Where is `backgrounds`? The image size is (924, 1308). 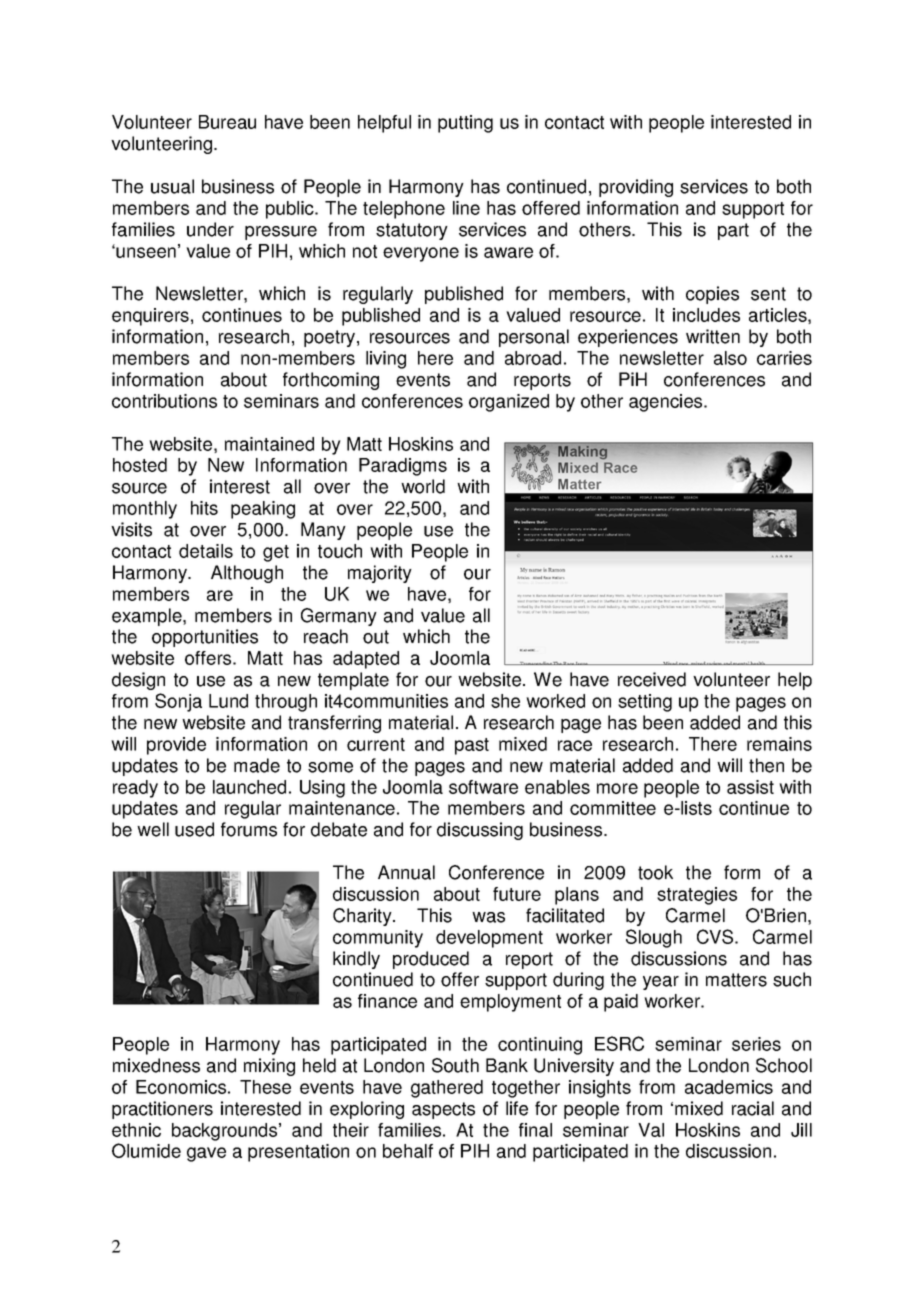 backgrounds is located at coordinates (226, 1132).
